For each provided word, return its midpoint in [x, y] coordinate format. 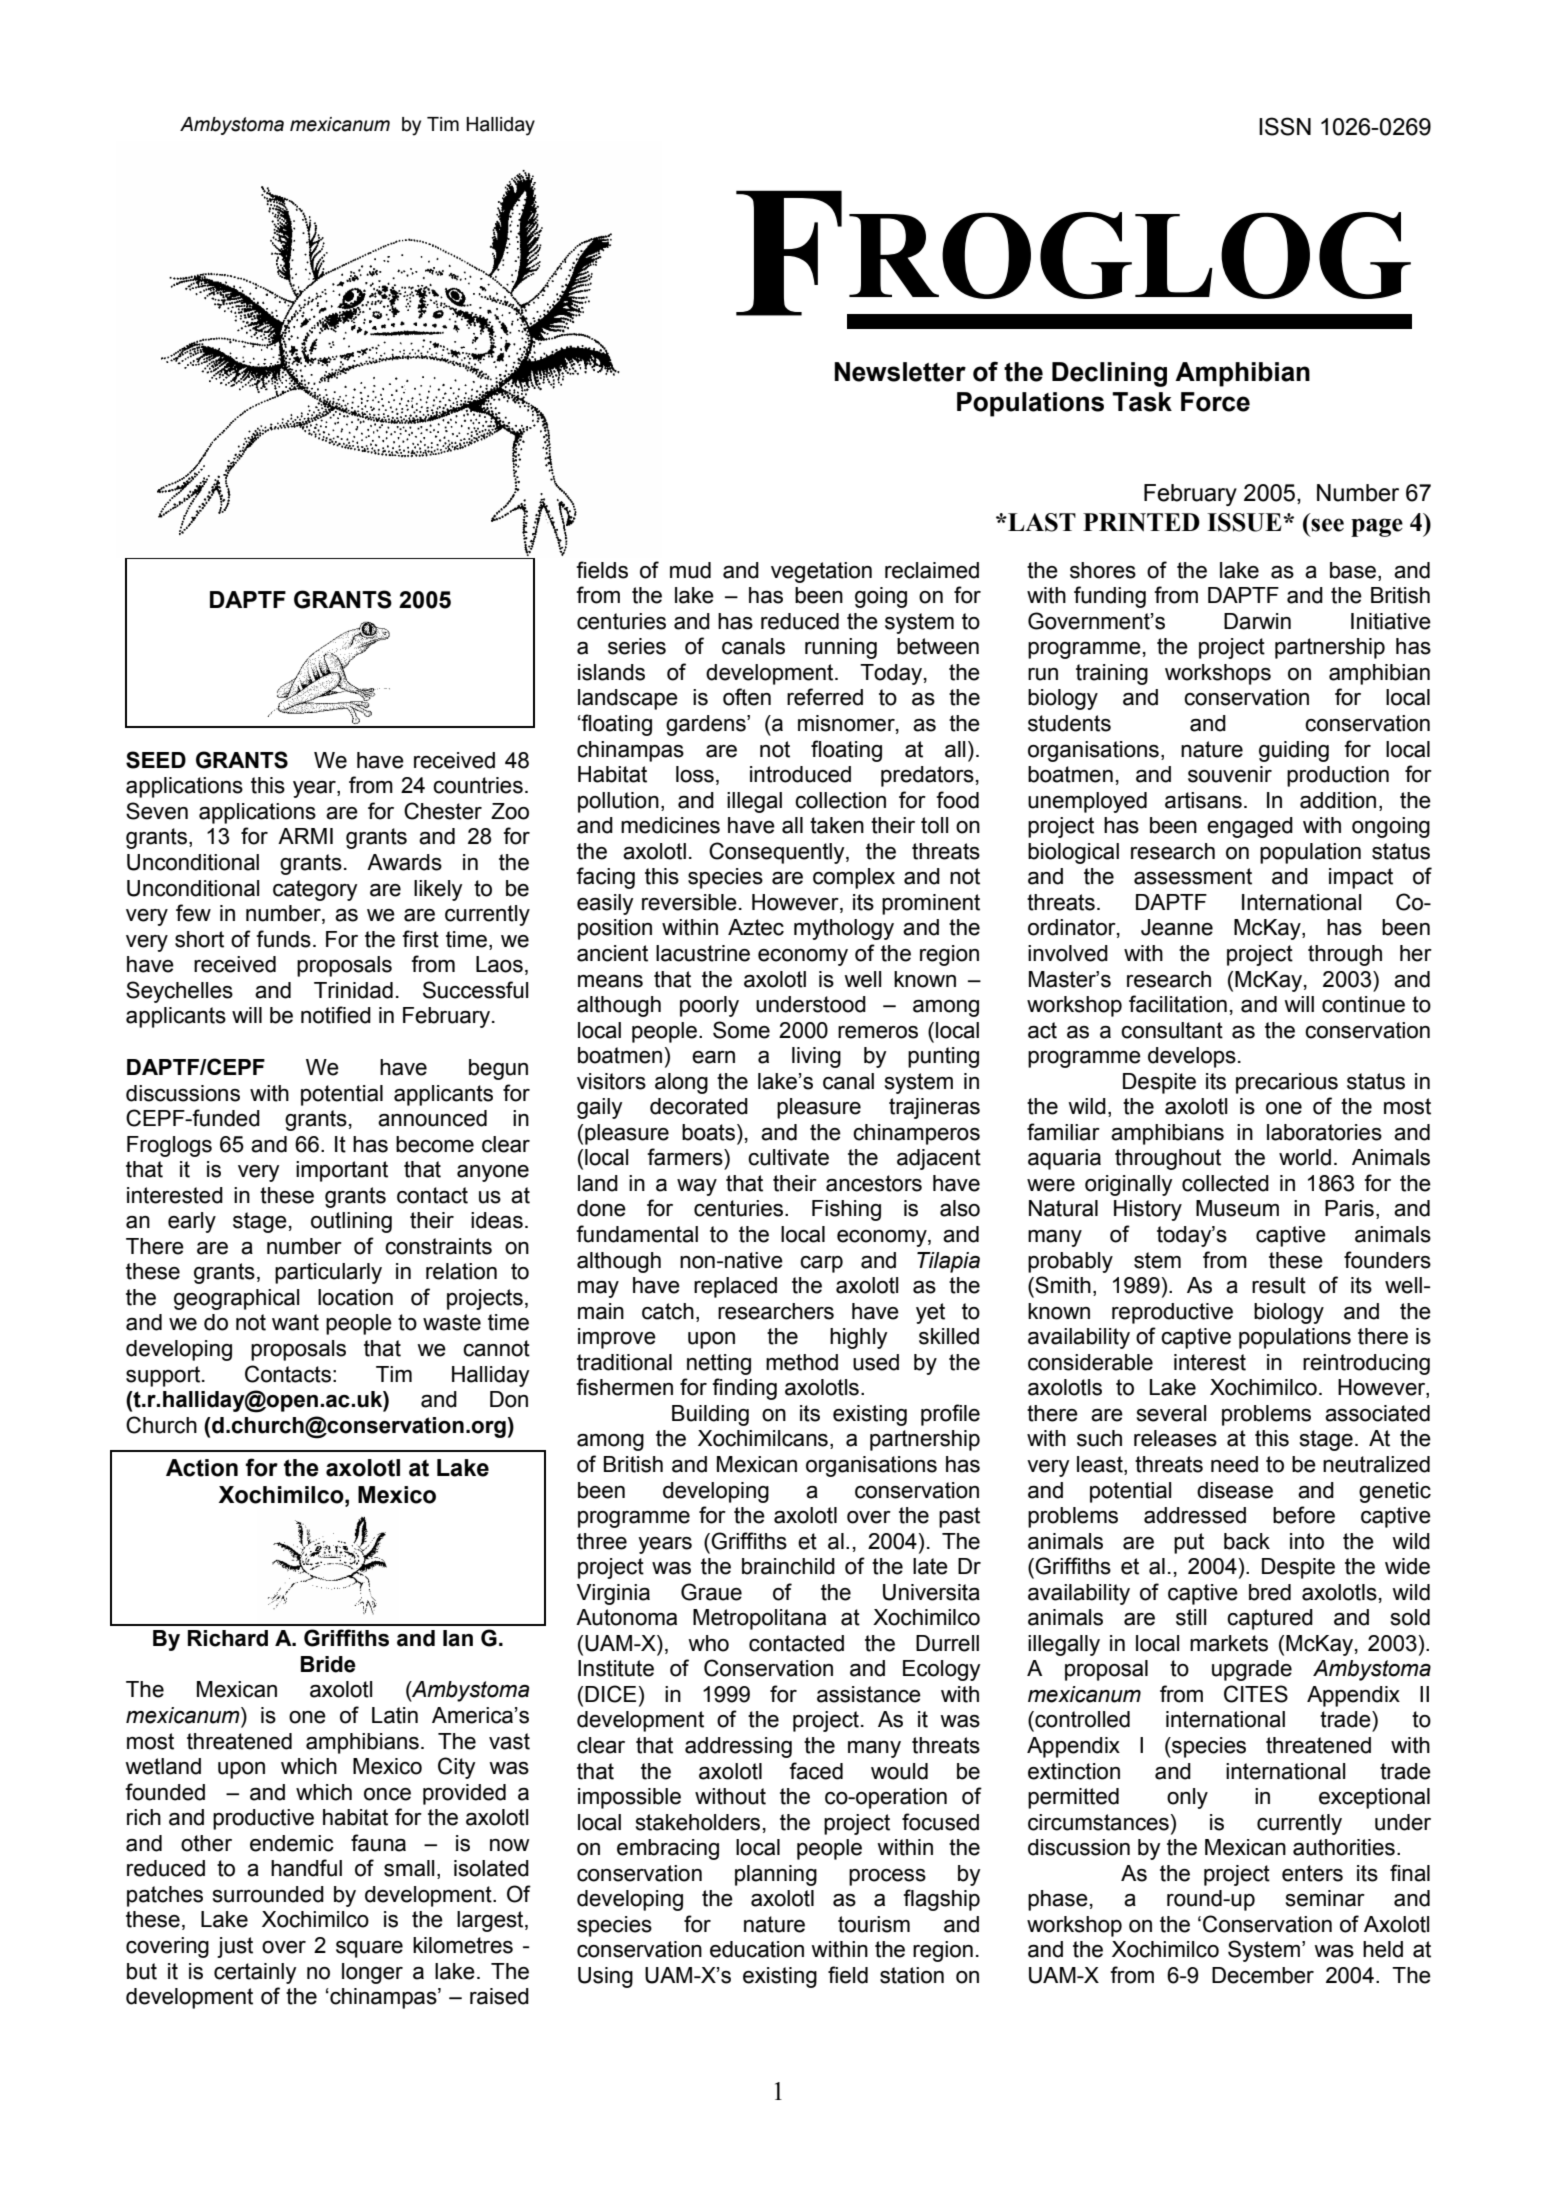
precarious [1287, 1083]
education [757, 1949]
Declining [1109, 374]
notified [336, 1015]
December [1263, 1975]
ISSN [1285, 126]
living [816, 1057]
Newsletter [900, 372]
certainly [255, 1973]
